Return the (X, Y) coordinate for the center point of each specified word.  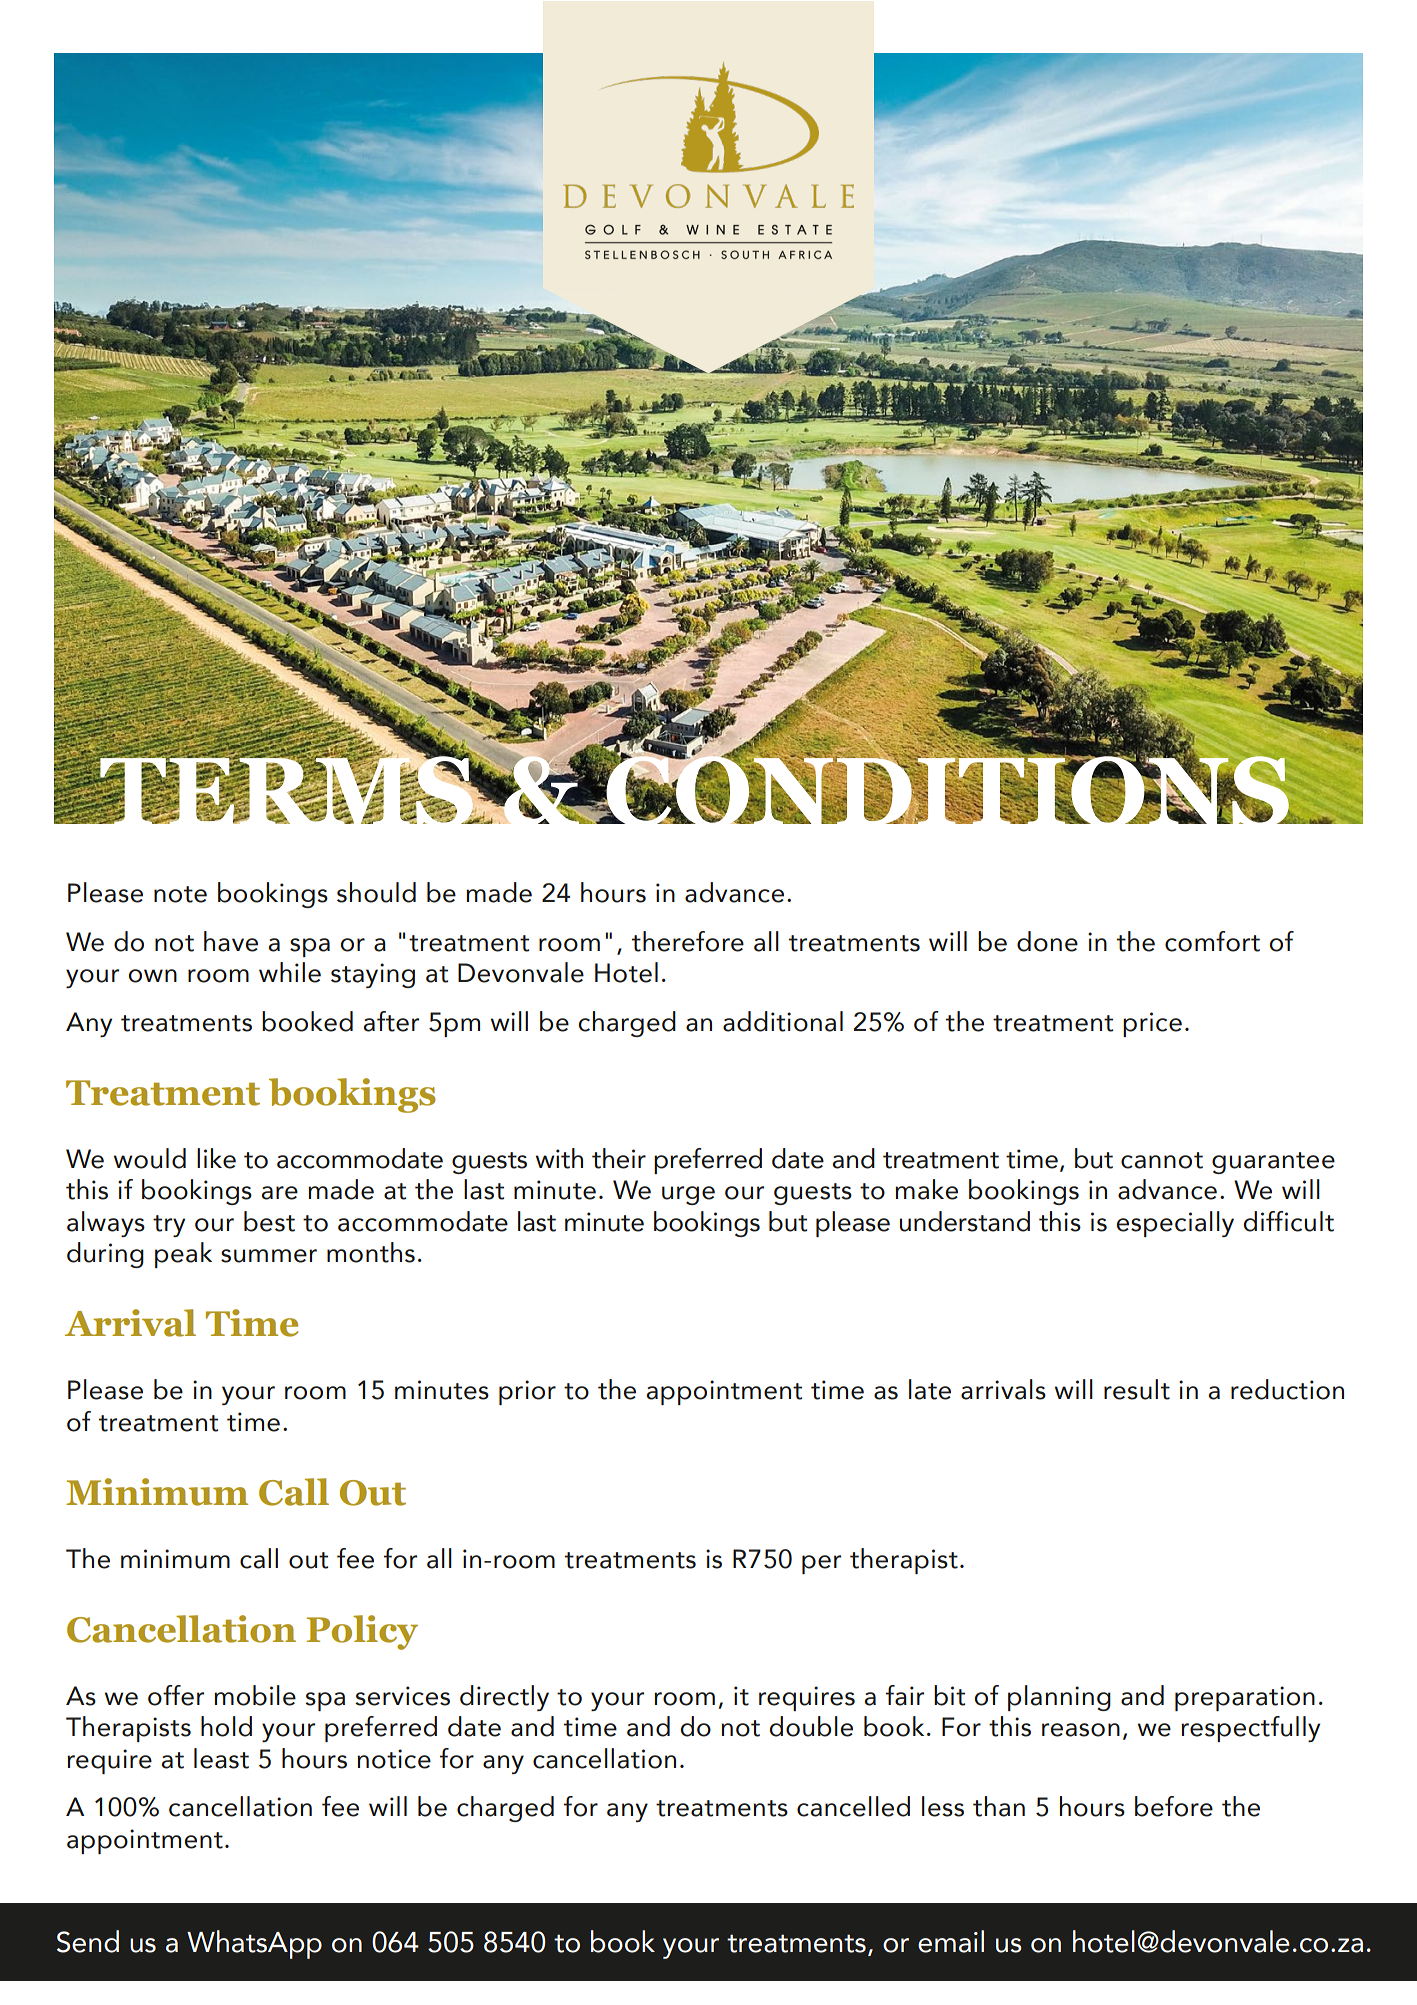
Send (88, 1941)
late (930, 1389)
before (1174, 1806)
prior (527, 1392)
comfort (1212, 941)
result (1137, 1389)
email (951, 1941)
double (811, 1726)
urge (688, 1195)
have (231, 941)
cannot (1162, 1160)
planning (1059, 1698)
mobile (255, 1695)
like (216, 1158)
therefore (688, 941)
